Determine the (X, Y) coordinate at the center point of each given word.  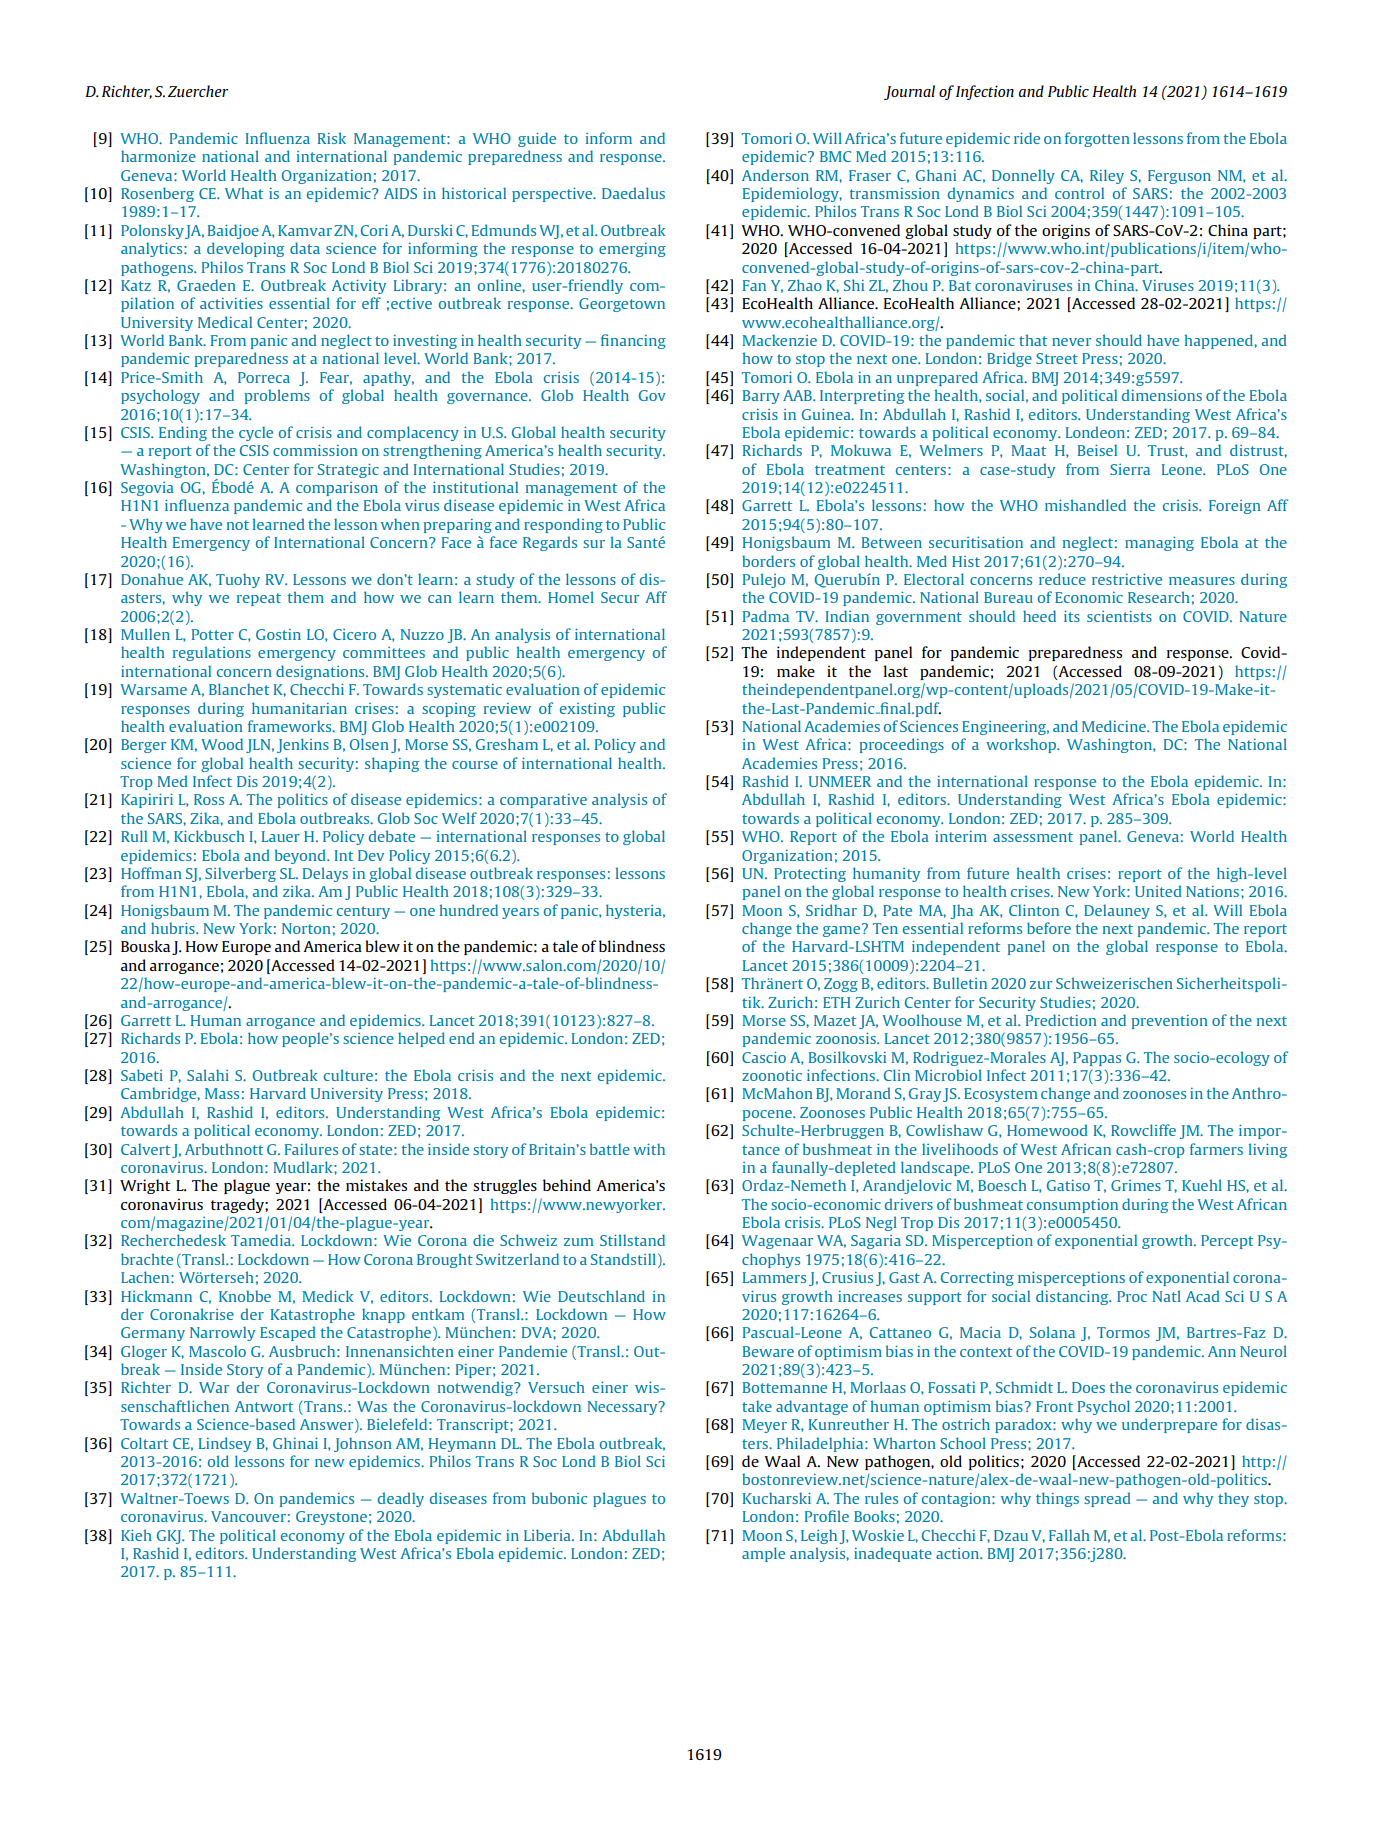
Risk (332, 138)
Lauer (281, 836)
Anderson (775, 175)
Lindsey (225, 1444)
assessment (1033, 837)
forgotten (1097, 139)
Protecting (810, 875)
